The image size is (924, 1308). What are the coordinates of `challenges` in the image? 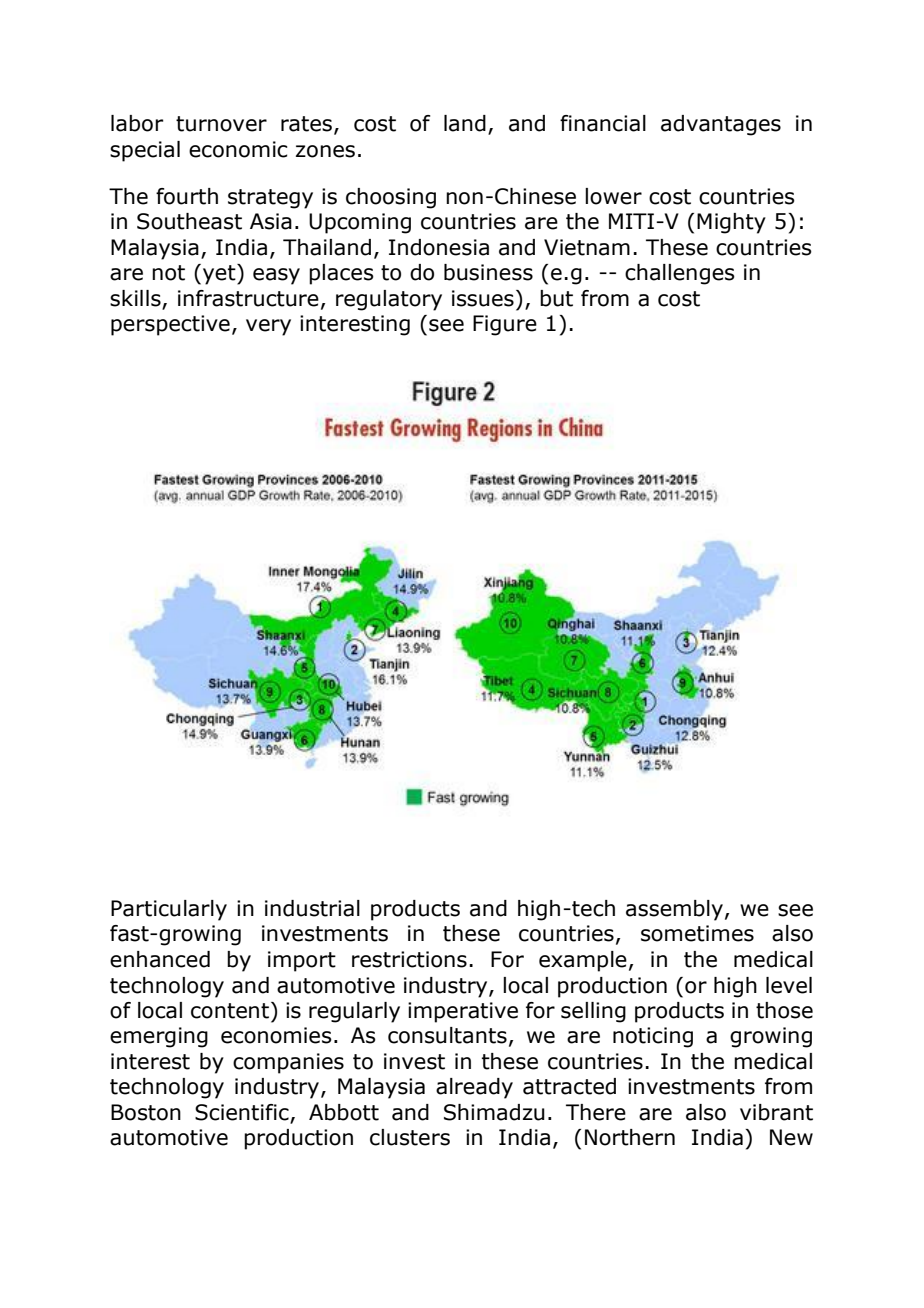 It's located at (680, 274).
